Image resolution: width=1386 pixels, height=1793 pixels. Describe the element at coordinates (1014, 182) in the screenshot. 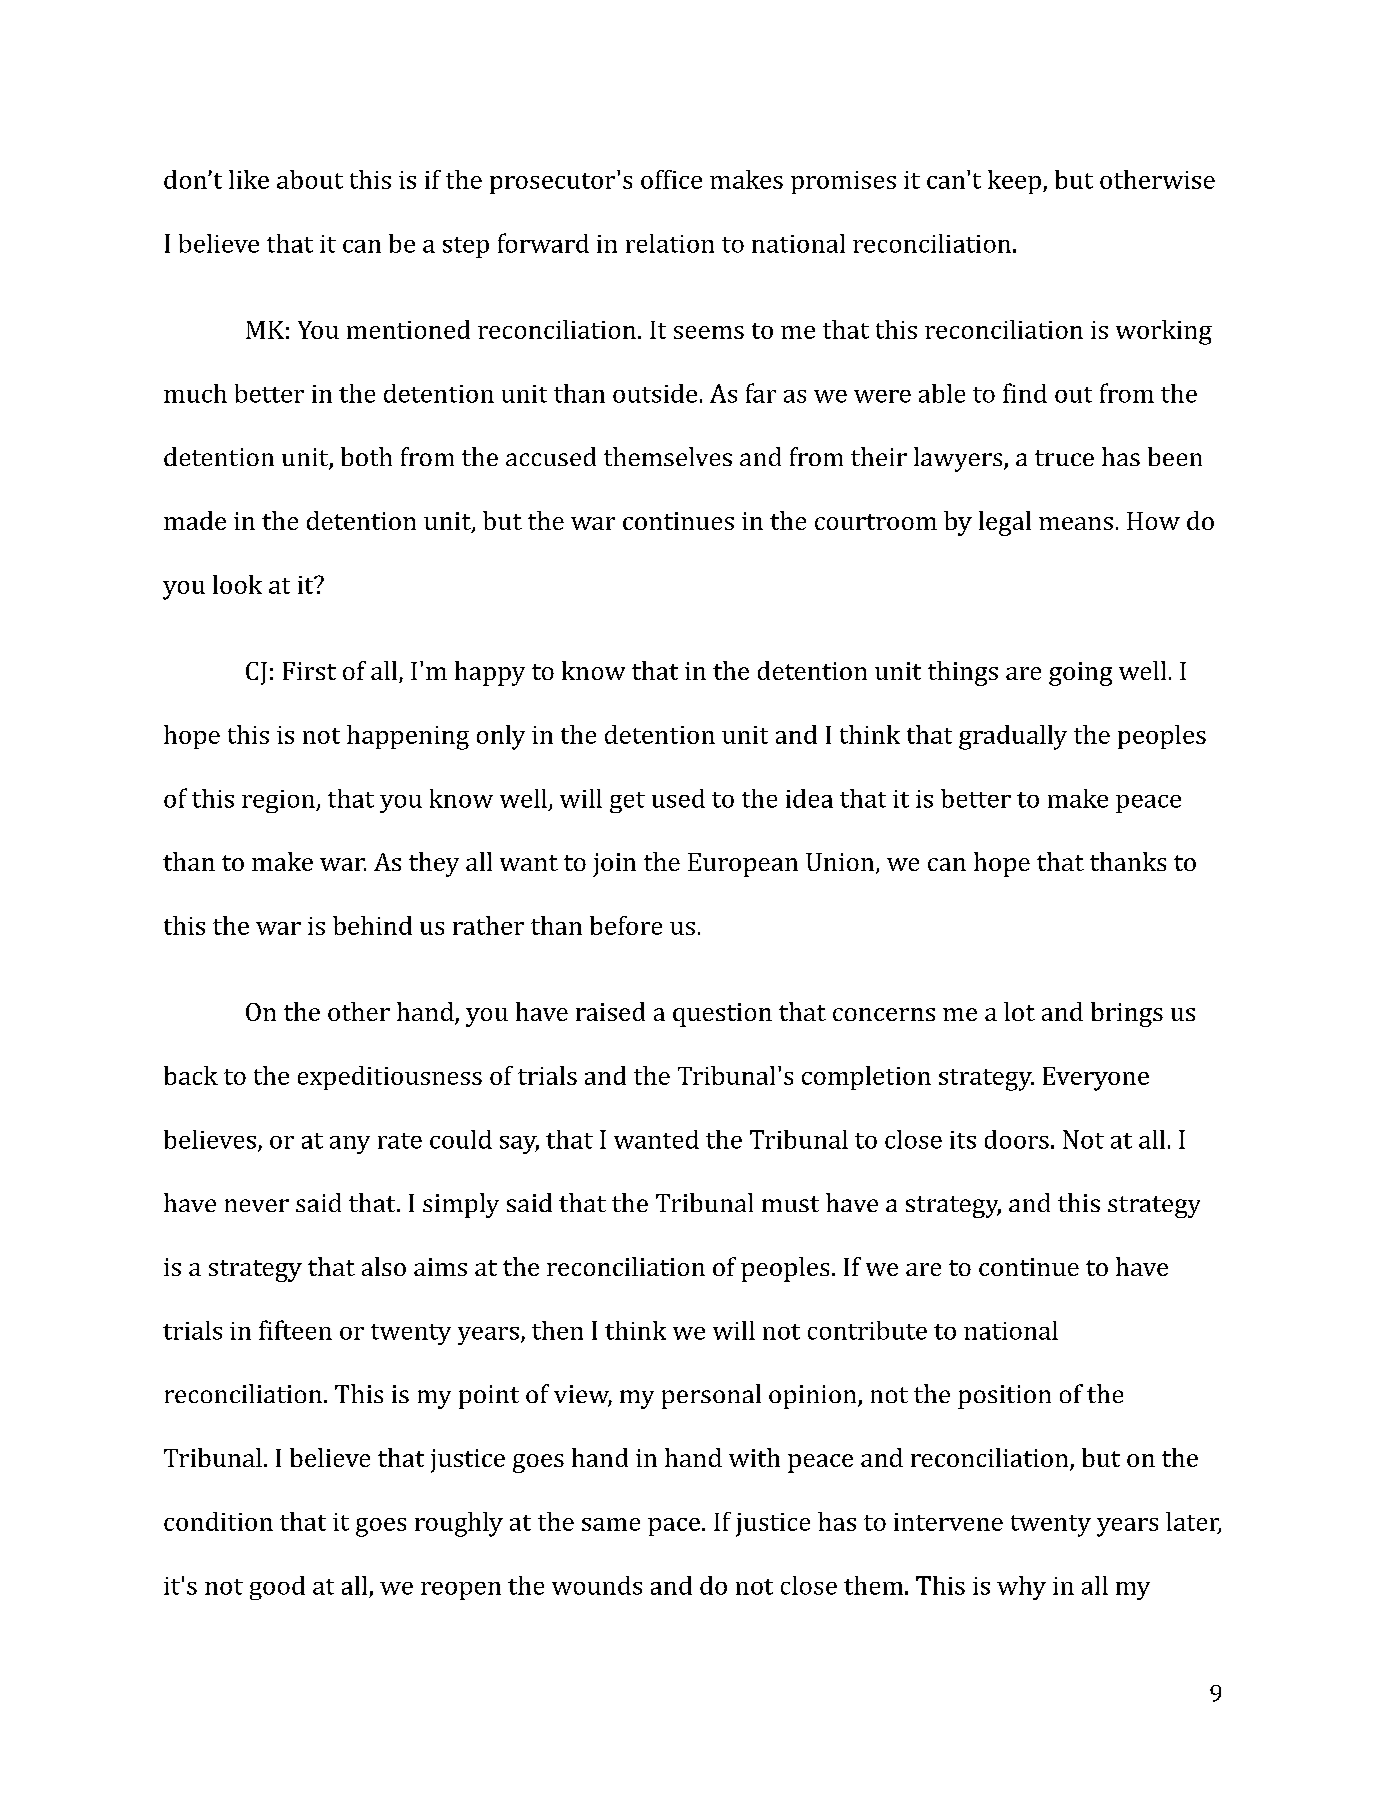

I see `keep` at that location.
